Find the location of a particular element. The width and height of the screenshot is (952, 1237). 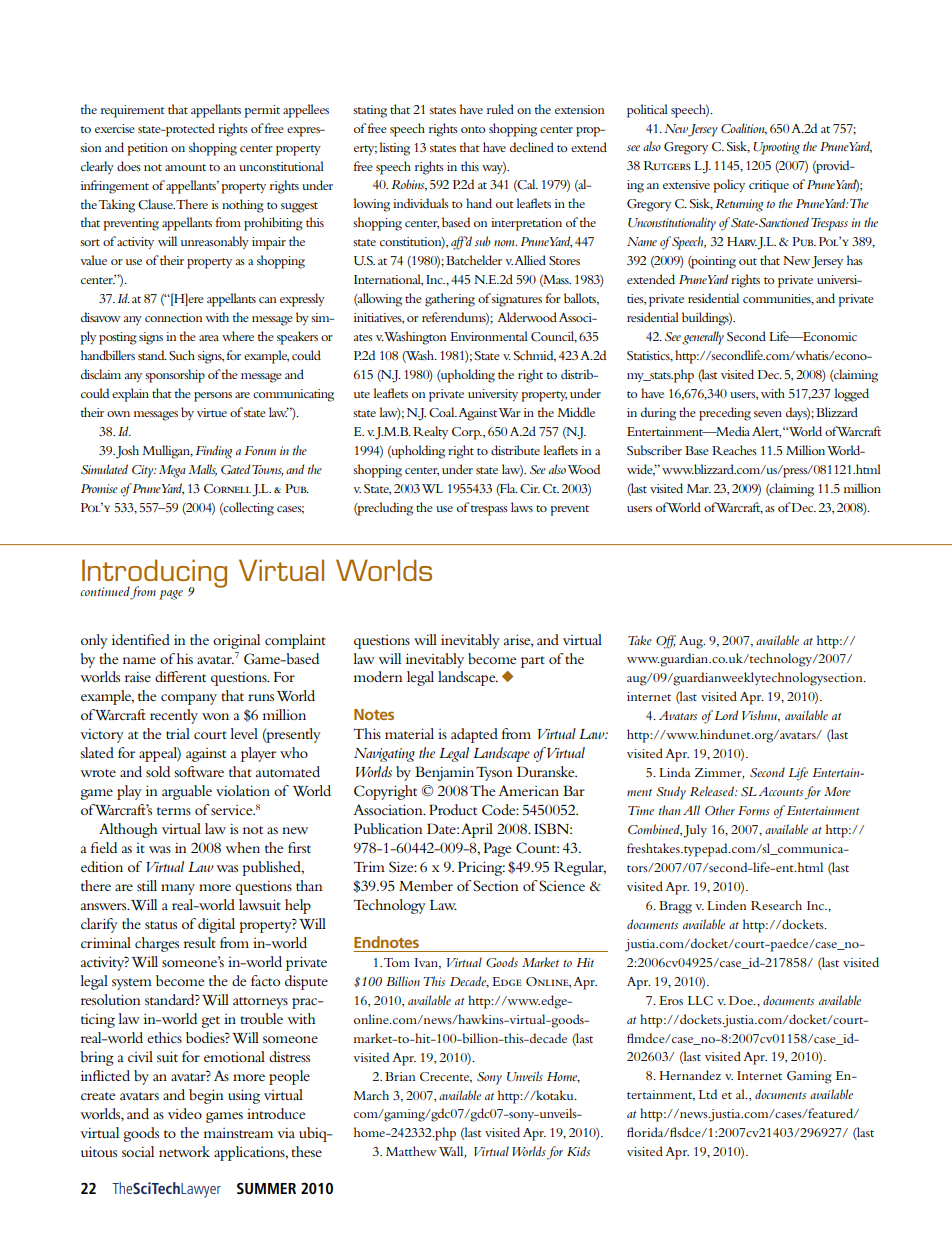

sponsorship is located at coordinates (175, 376).
